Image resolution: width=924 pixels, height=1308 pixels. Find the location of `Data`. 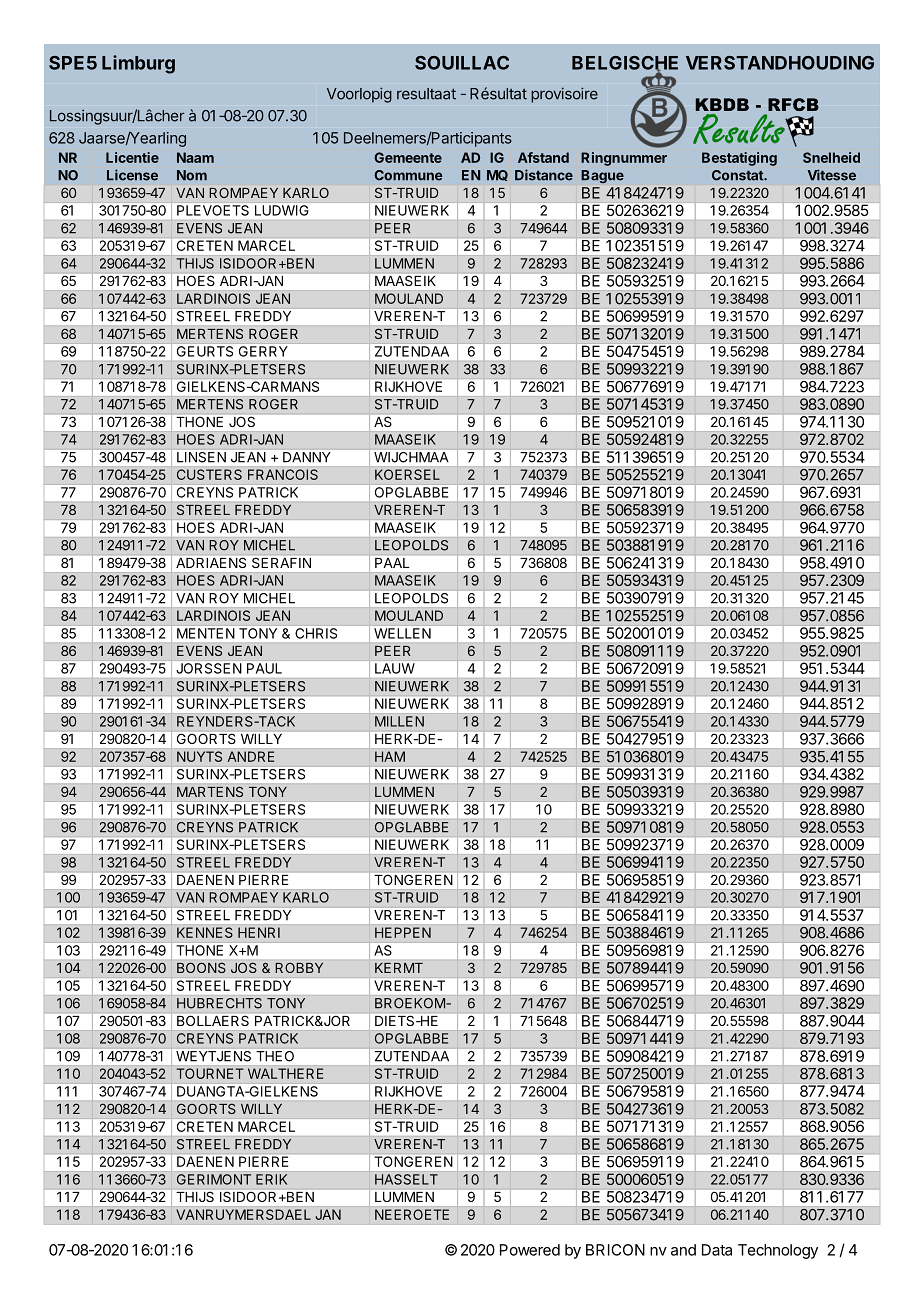

Data is located at coordinates (717, 1250).
